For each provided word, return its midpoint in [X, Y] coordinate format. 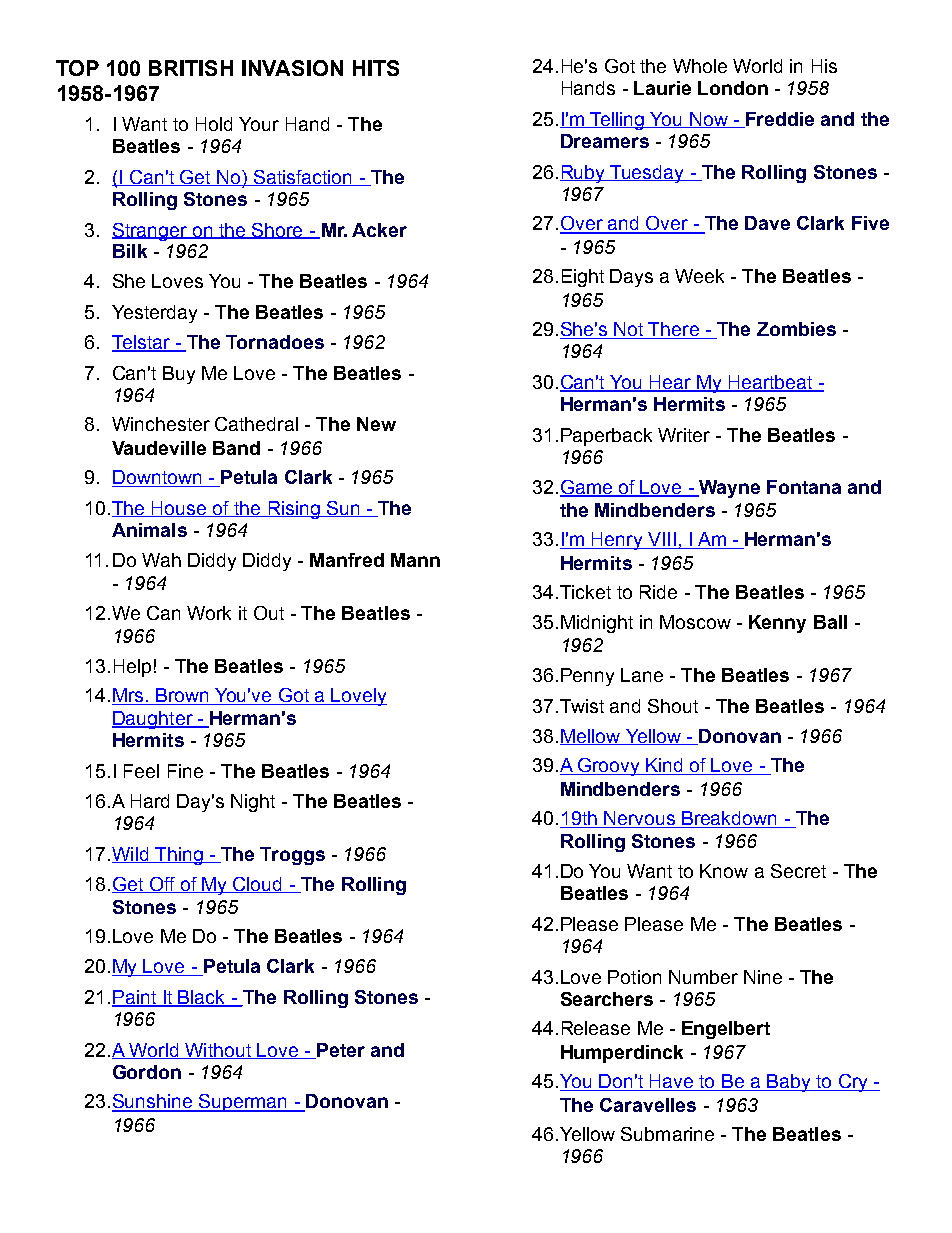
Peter [340, 1051]
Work [209, 613]
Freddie [779, 120]
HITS [376, 68]
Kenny [777, 624]
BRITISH [191, 68]
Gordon [147, 1072]
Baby [789, 1083]
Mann [415, 560]
